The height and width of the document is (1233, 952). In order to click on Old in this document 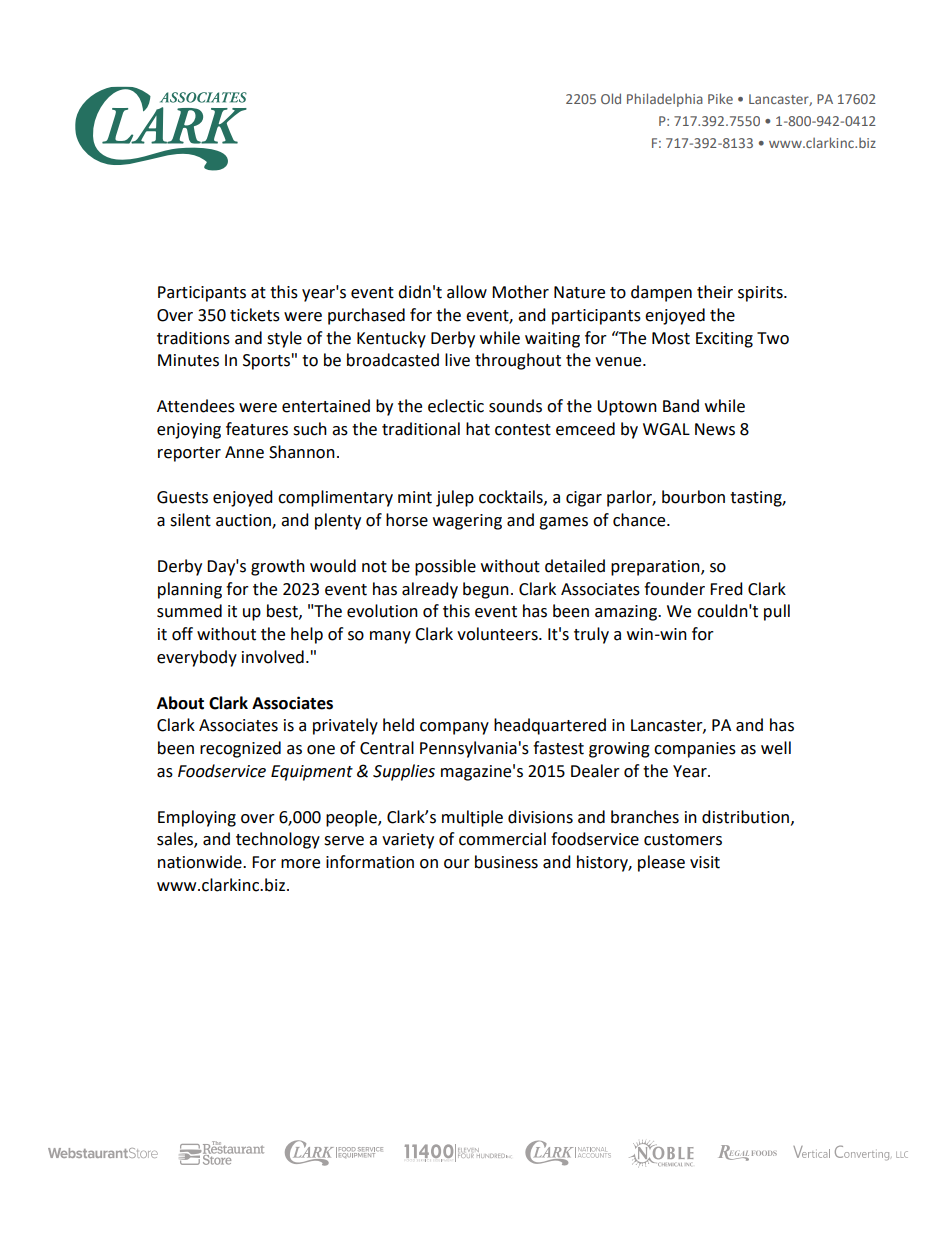, I will do `click(611, 98)`.
